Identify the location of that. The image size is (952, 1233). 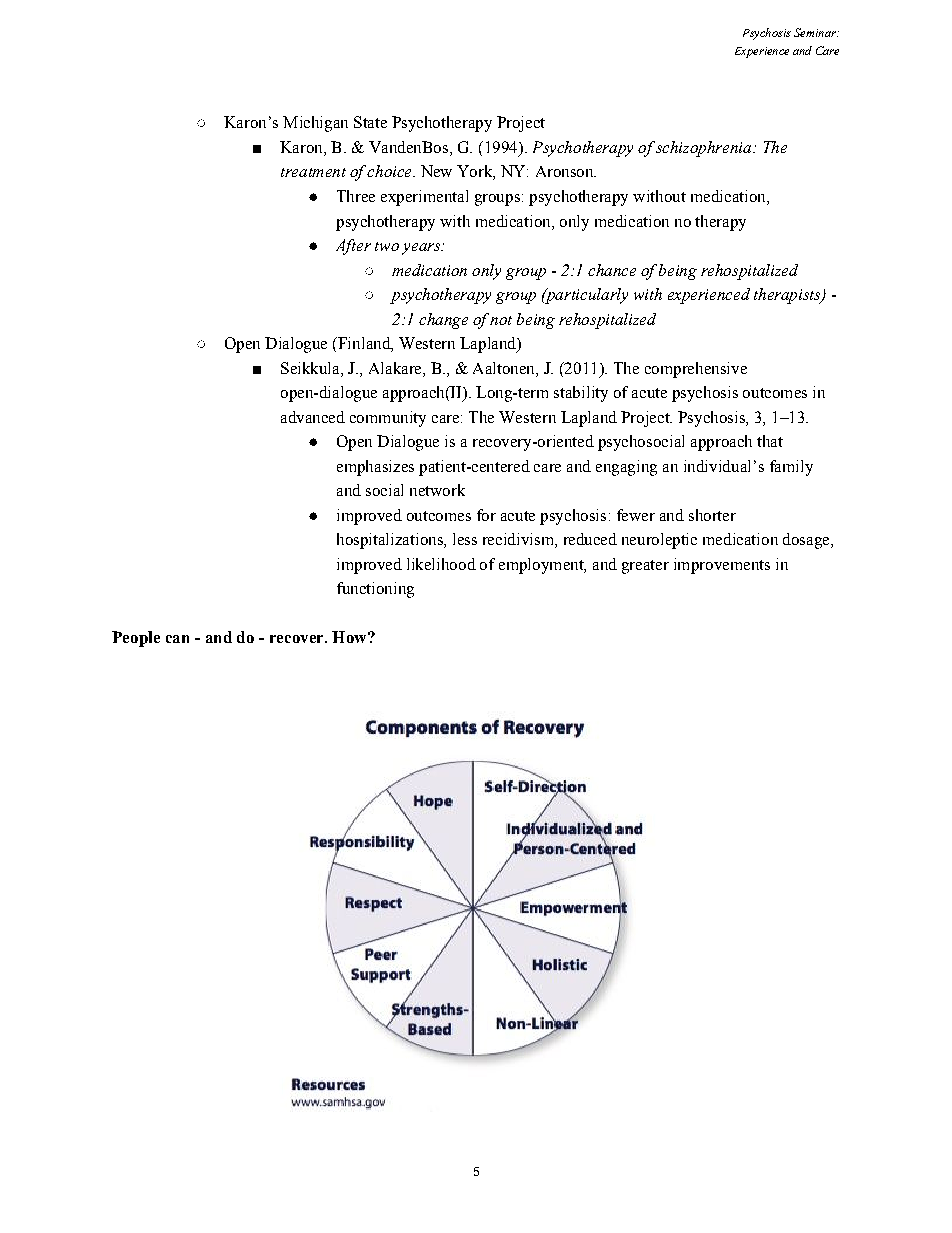
(770, 441).
